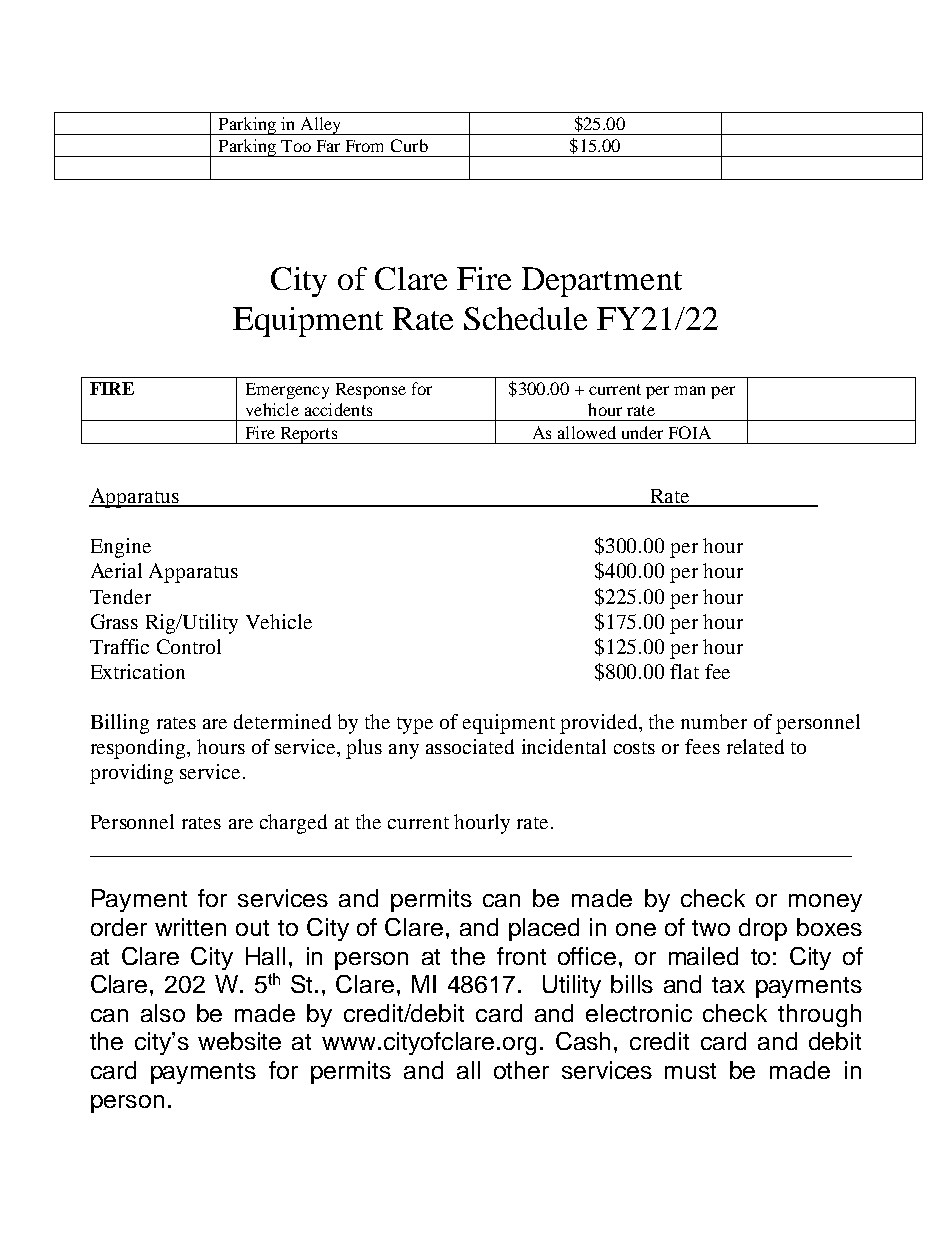 This document has height=1233, width=952. What do you see at coordinates (296, 146) in the document?
I see `Too` at bounding box center [296, 146].
